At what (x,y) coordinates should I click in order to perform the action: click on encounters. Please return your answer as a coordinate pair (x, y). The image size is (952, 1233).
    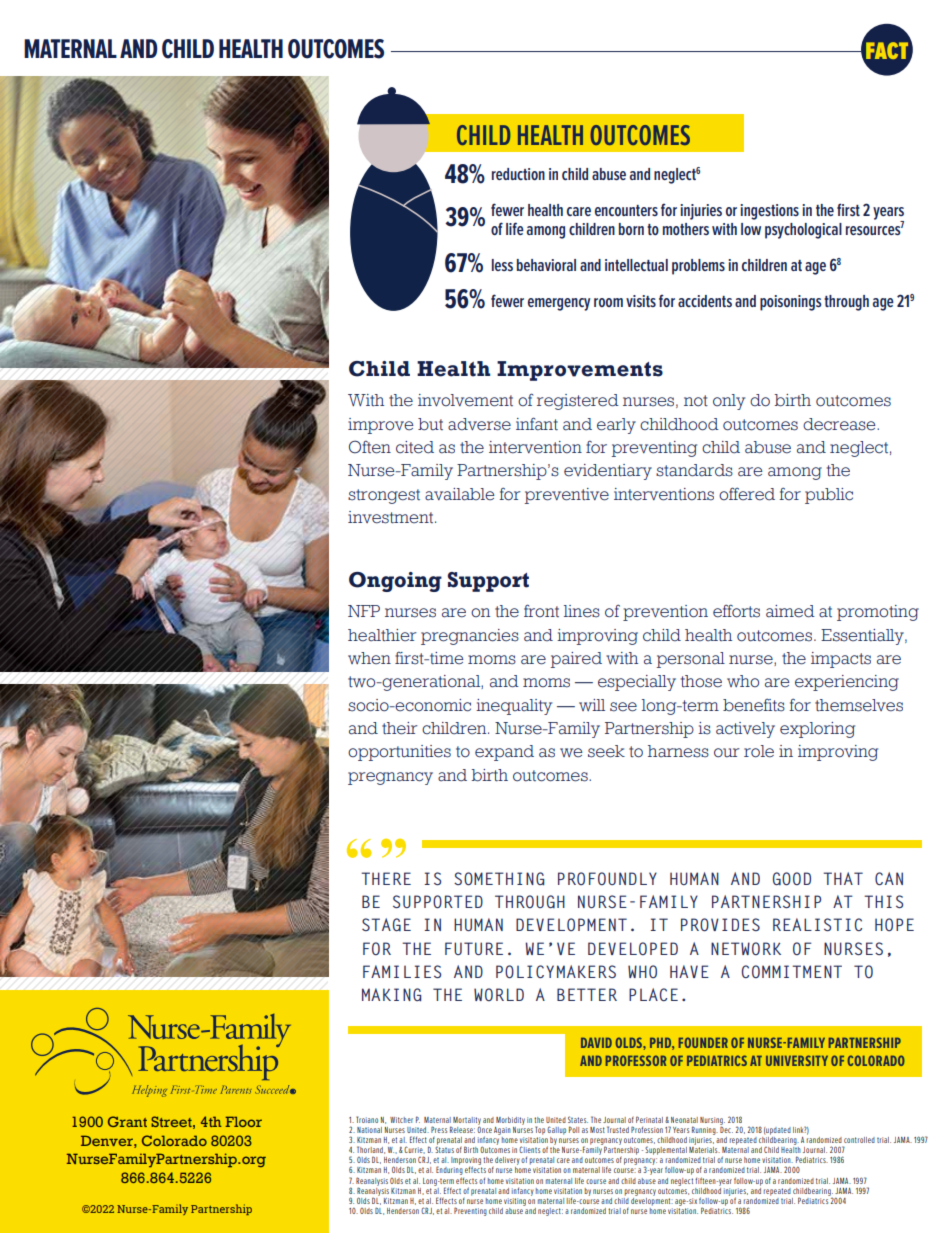
    Looking at the image, I should click on (626, 210).
